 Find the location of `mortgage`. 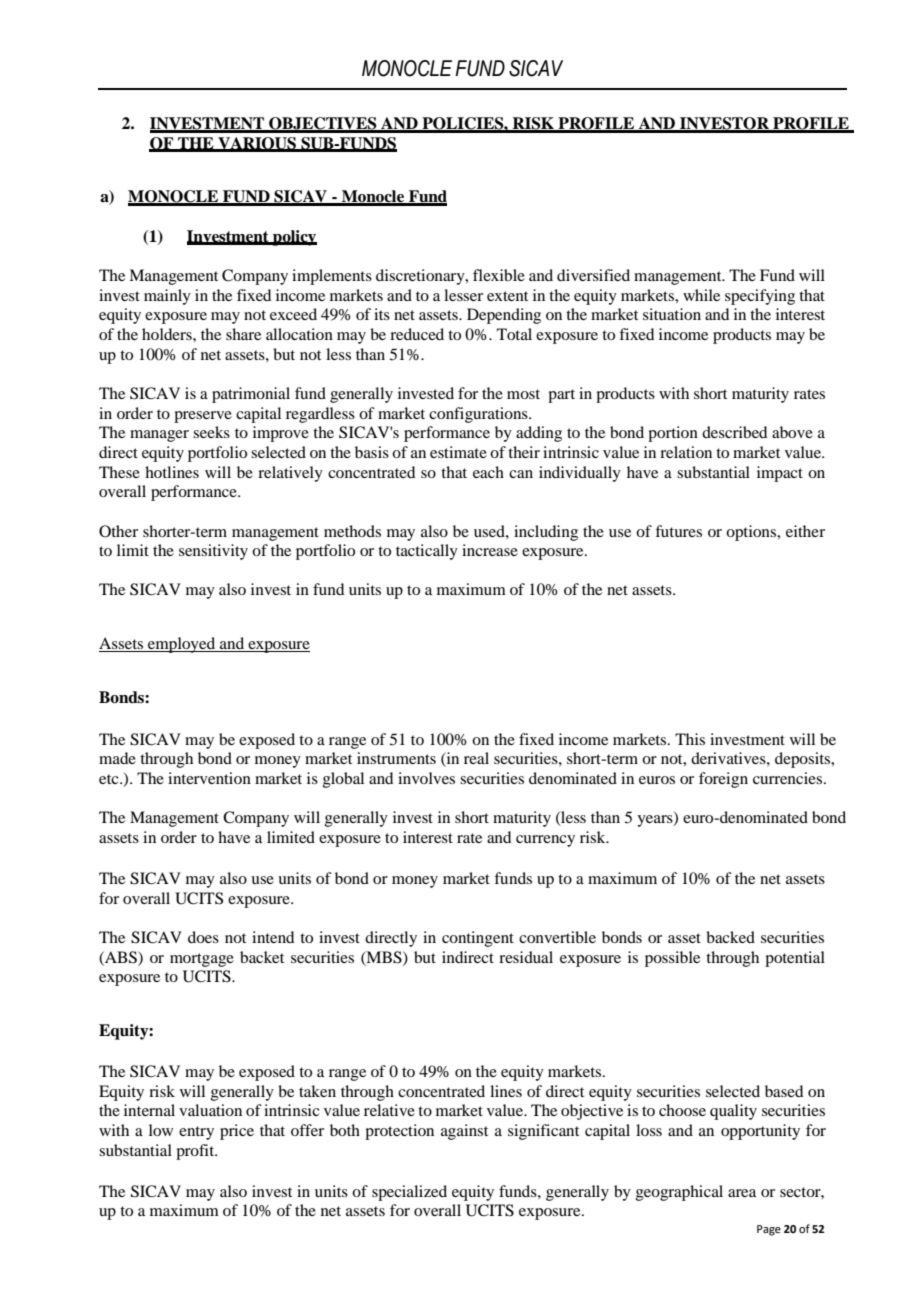

mortgage is located at coordinates (202, 960).
